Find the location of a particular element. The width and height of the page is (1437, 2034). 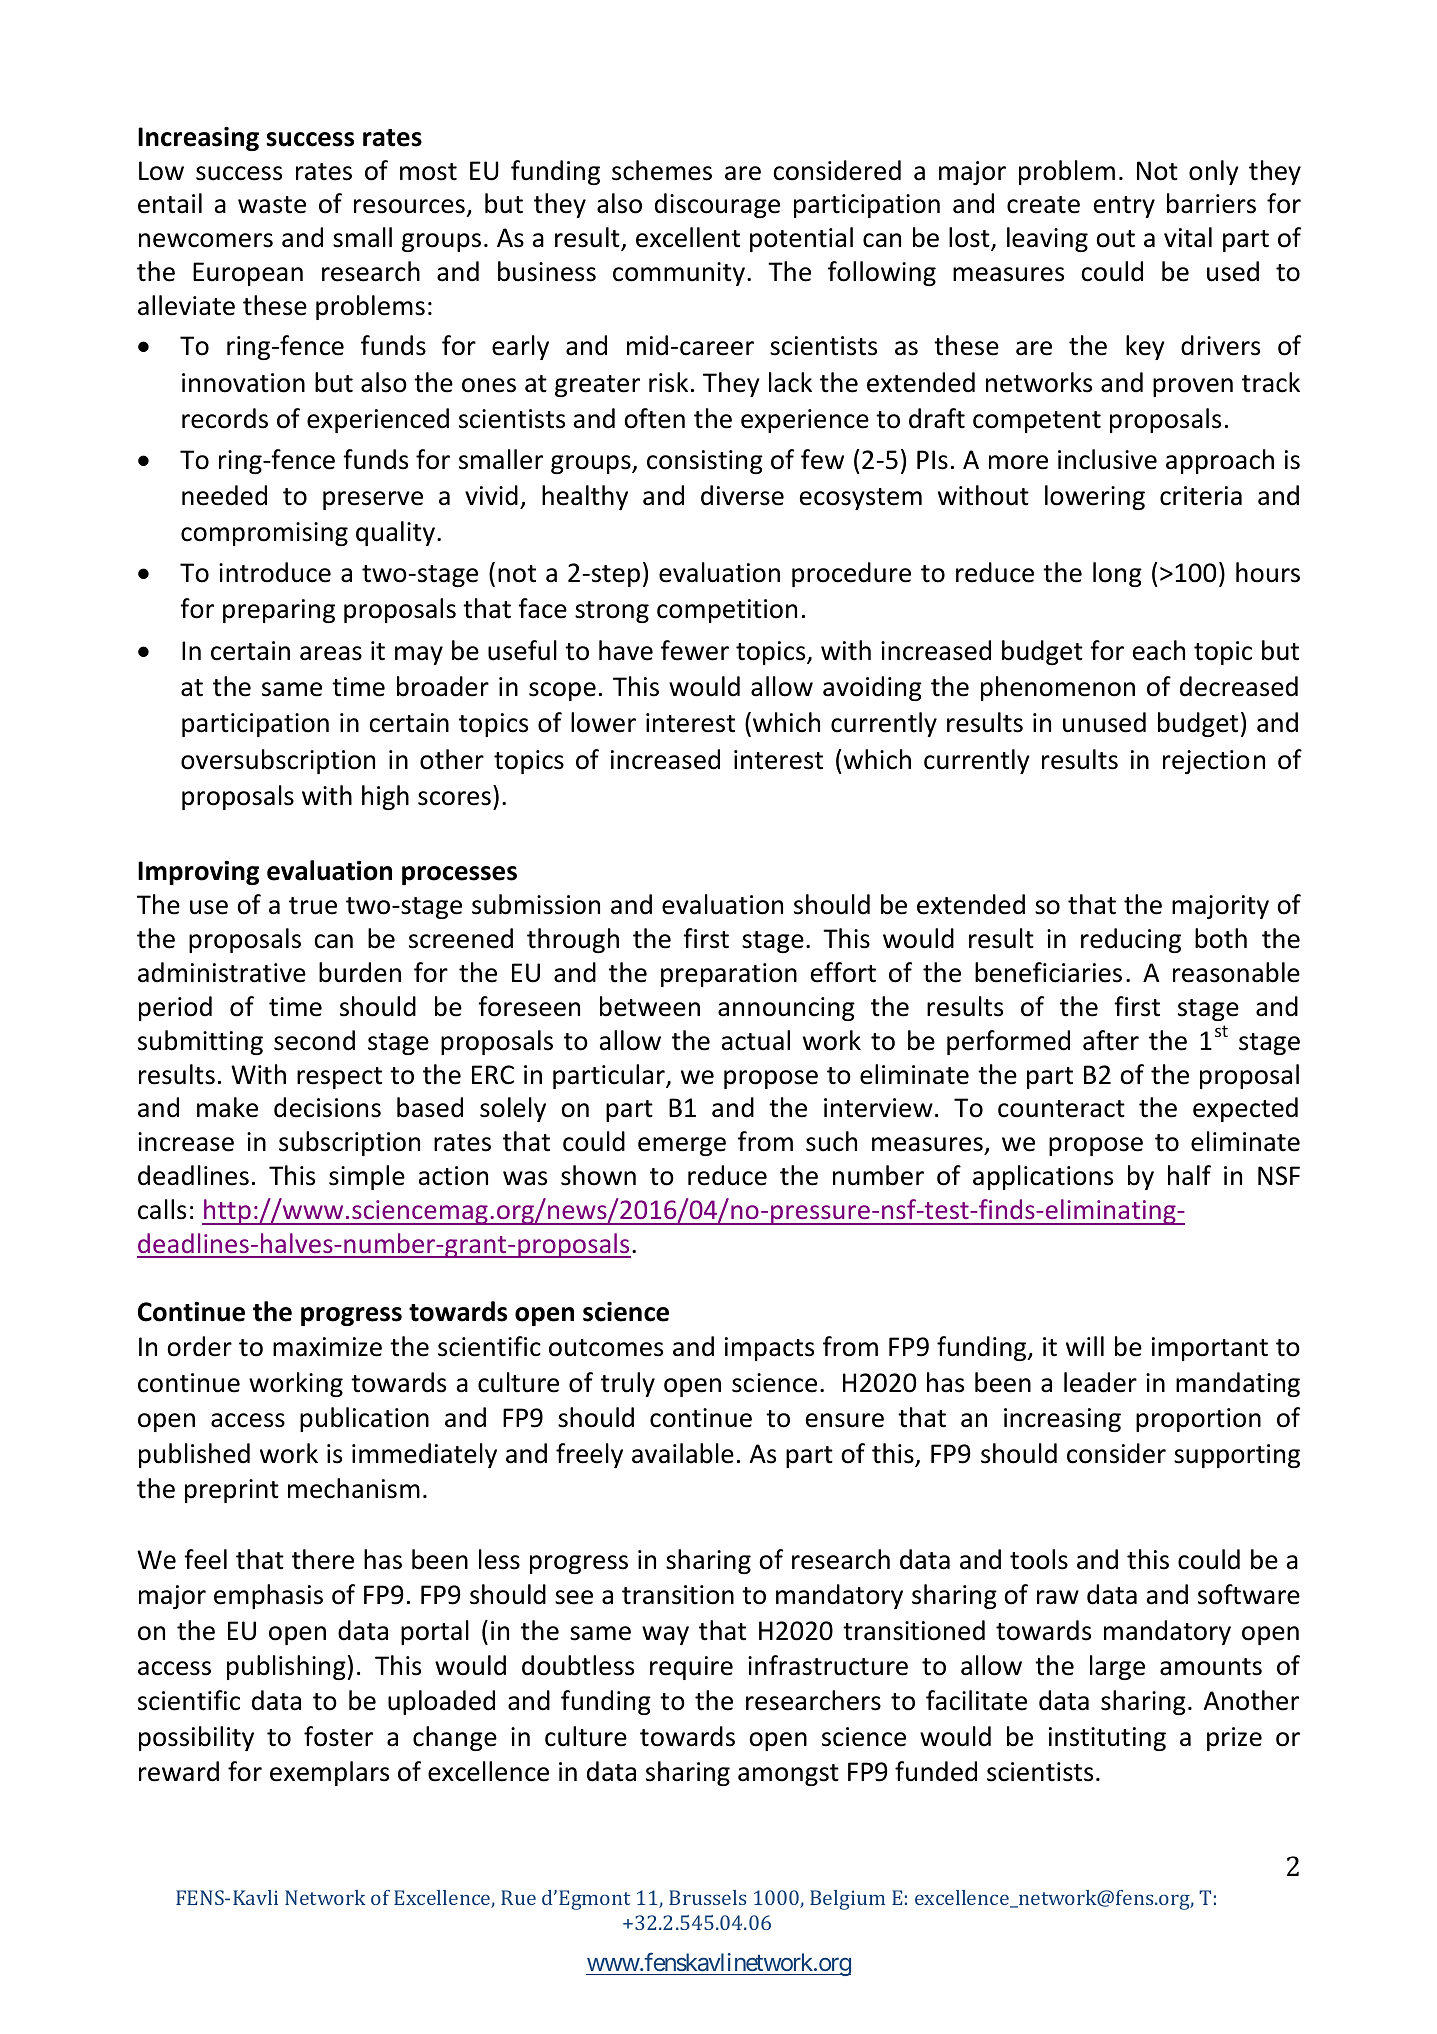

second is located at coordinates (314, 1040).
